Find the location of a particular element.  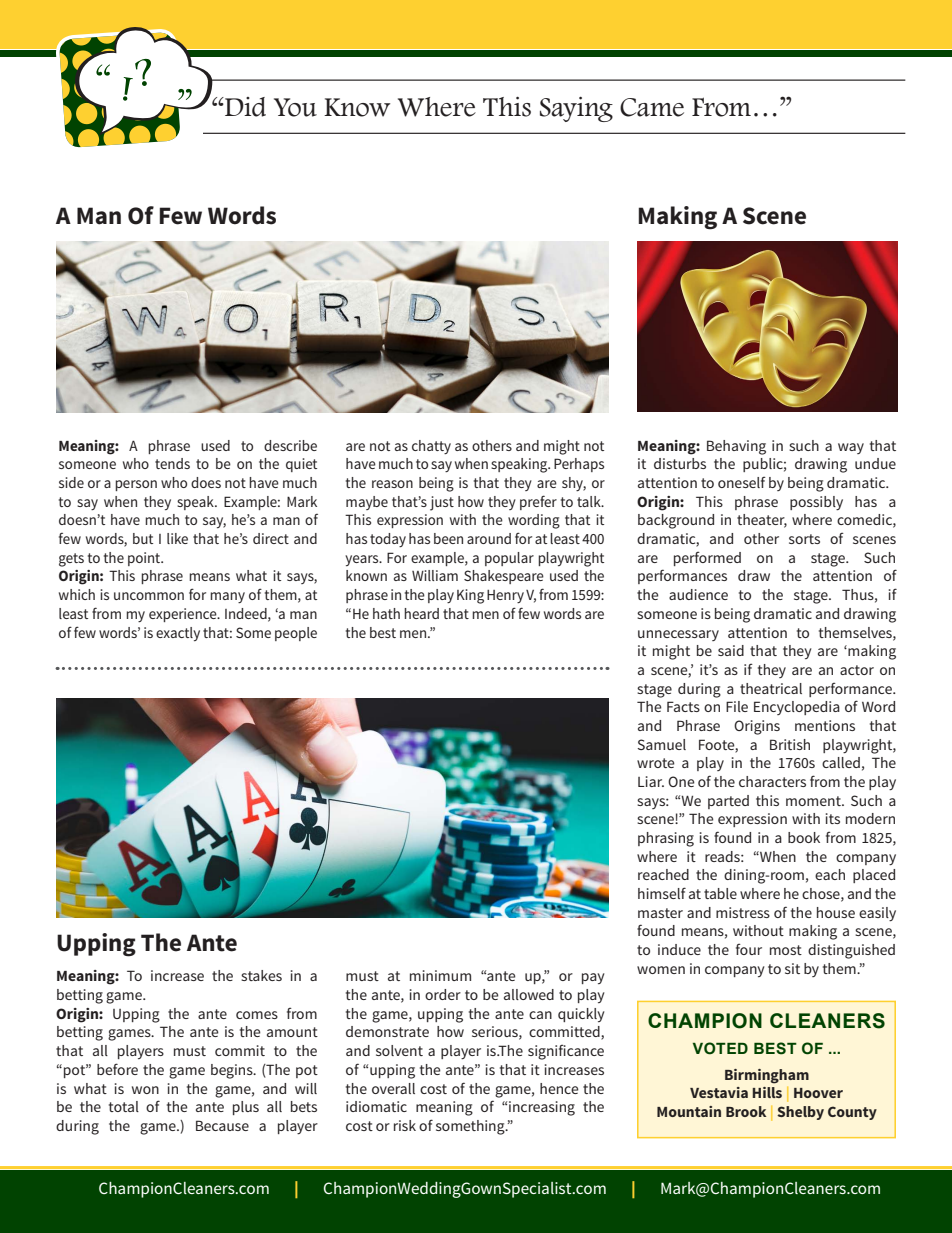

Came is located at coordinates (652, 107).
